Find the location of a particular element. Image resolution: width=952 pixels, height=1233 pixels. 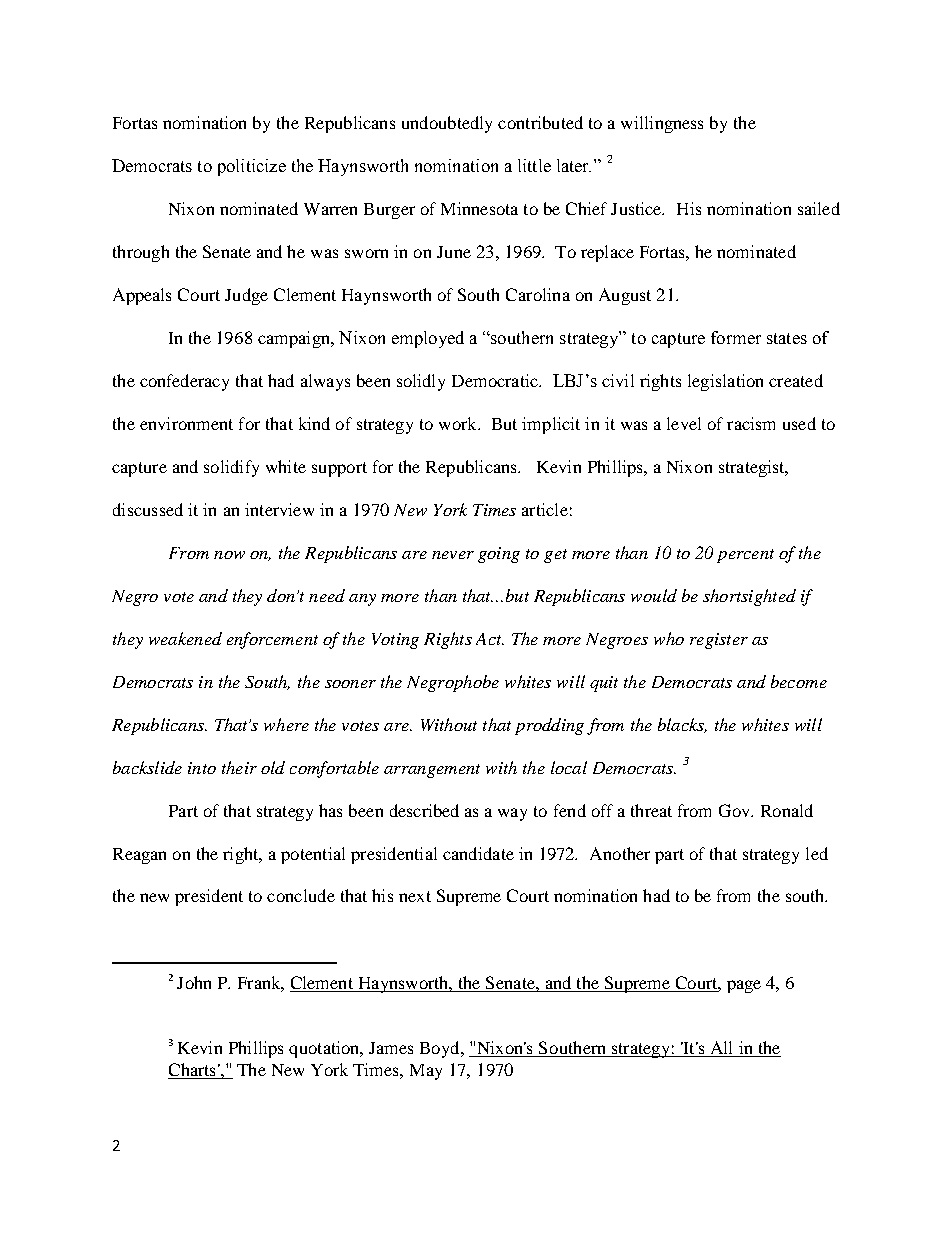

shortsighted is located at coordinates (749, 597).
